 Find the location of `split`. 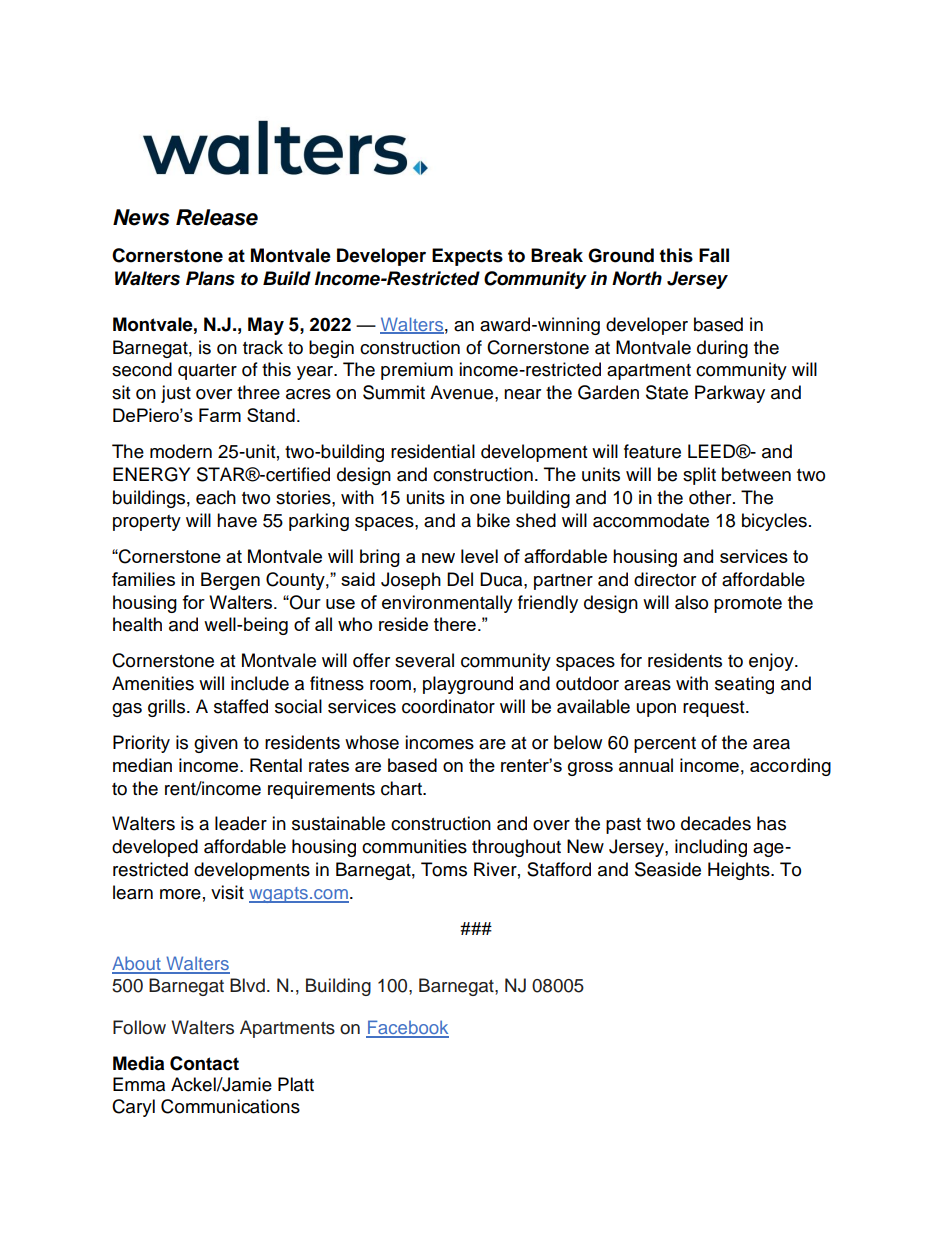

split is located at coordinates (699, 476).
